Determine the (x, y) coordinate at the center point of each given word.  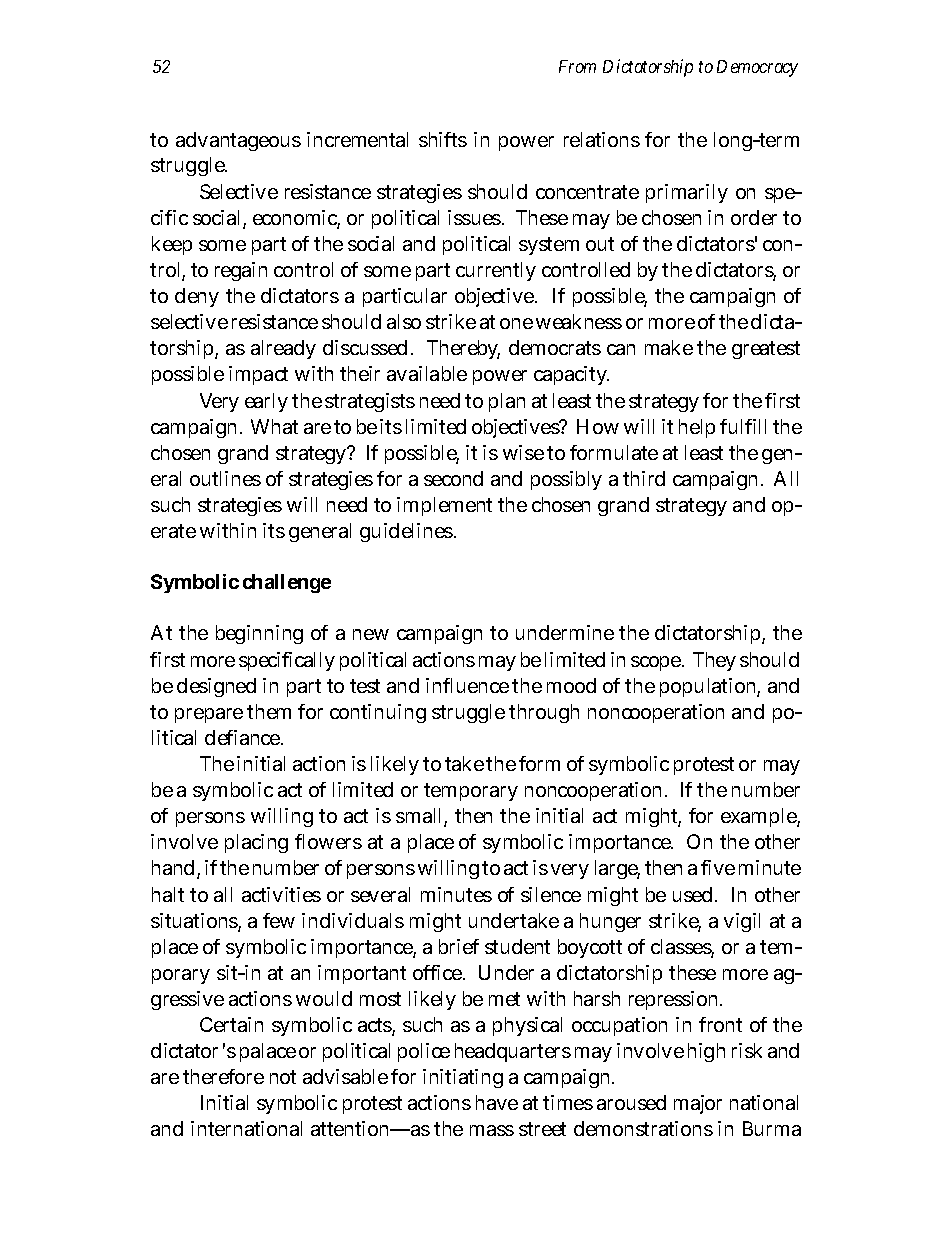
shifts (443, 139)
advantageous (238, 141)
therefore (223, 1076)
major (698, 1104)
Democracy (757, 68)
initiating (463, 1078)
